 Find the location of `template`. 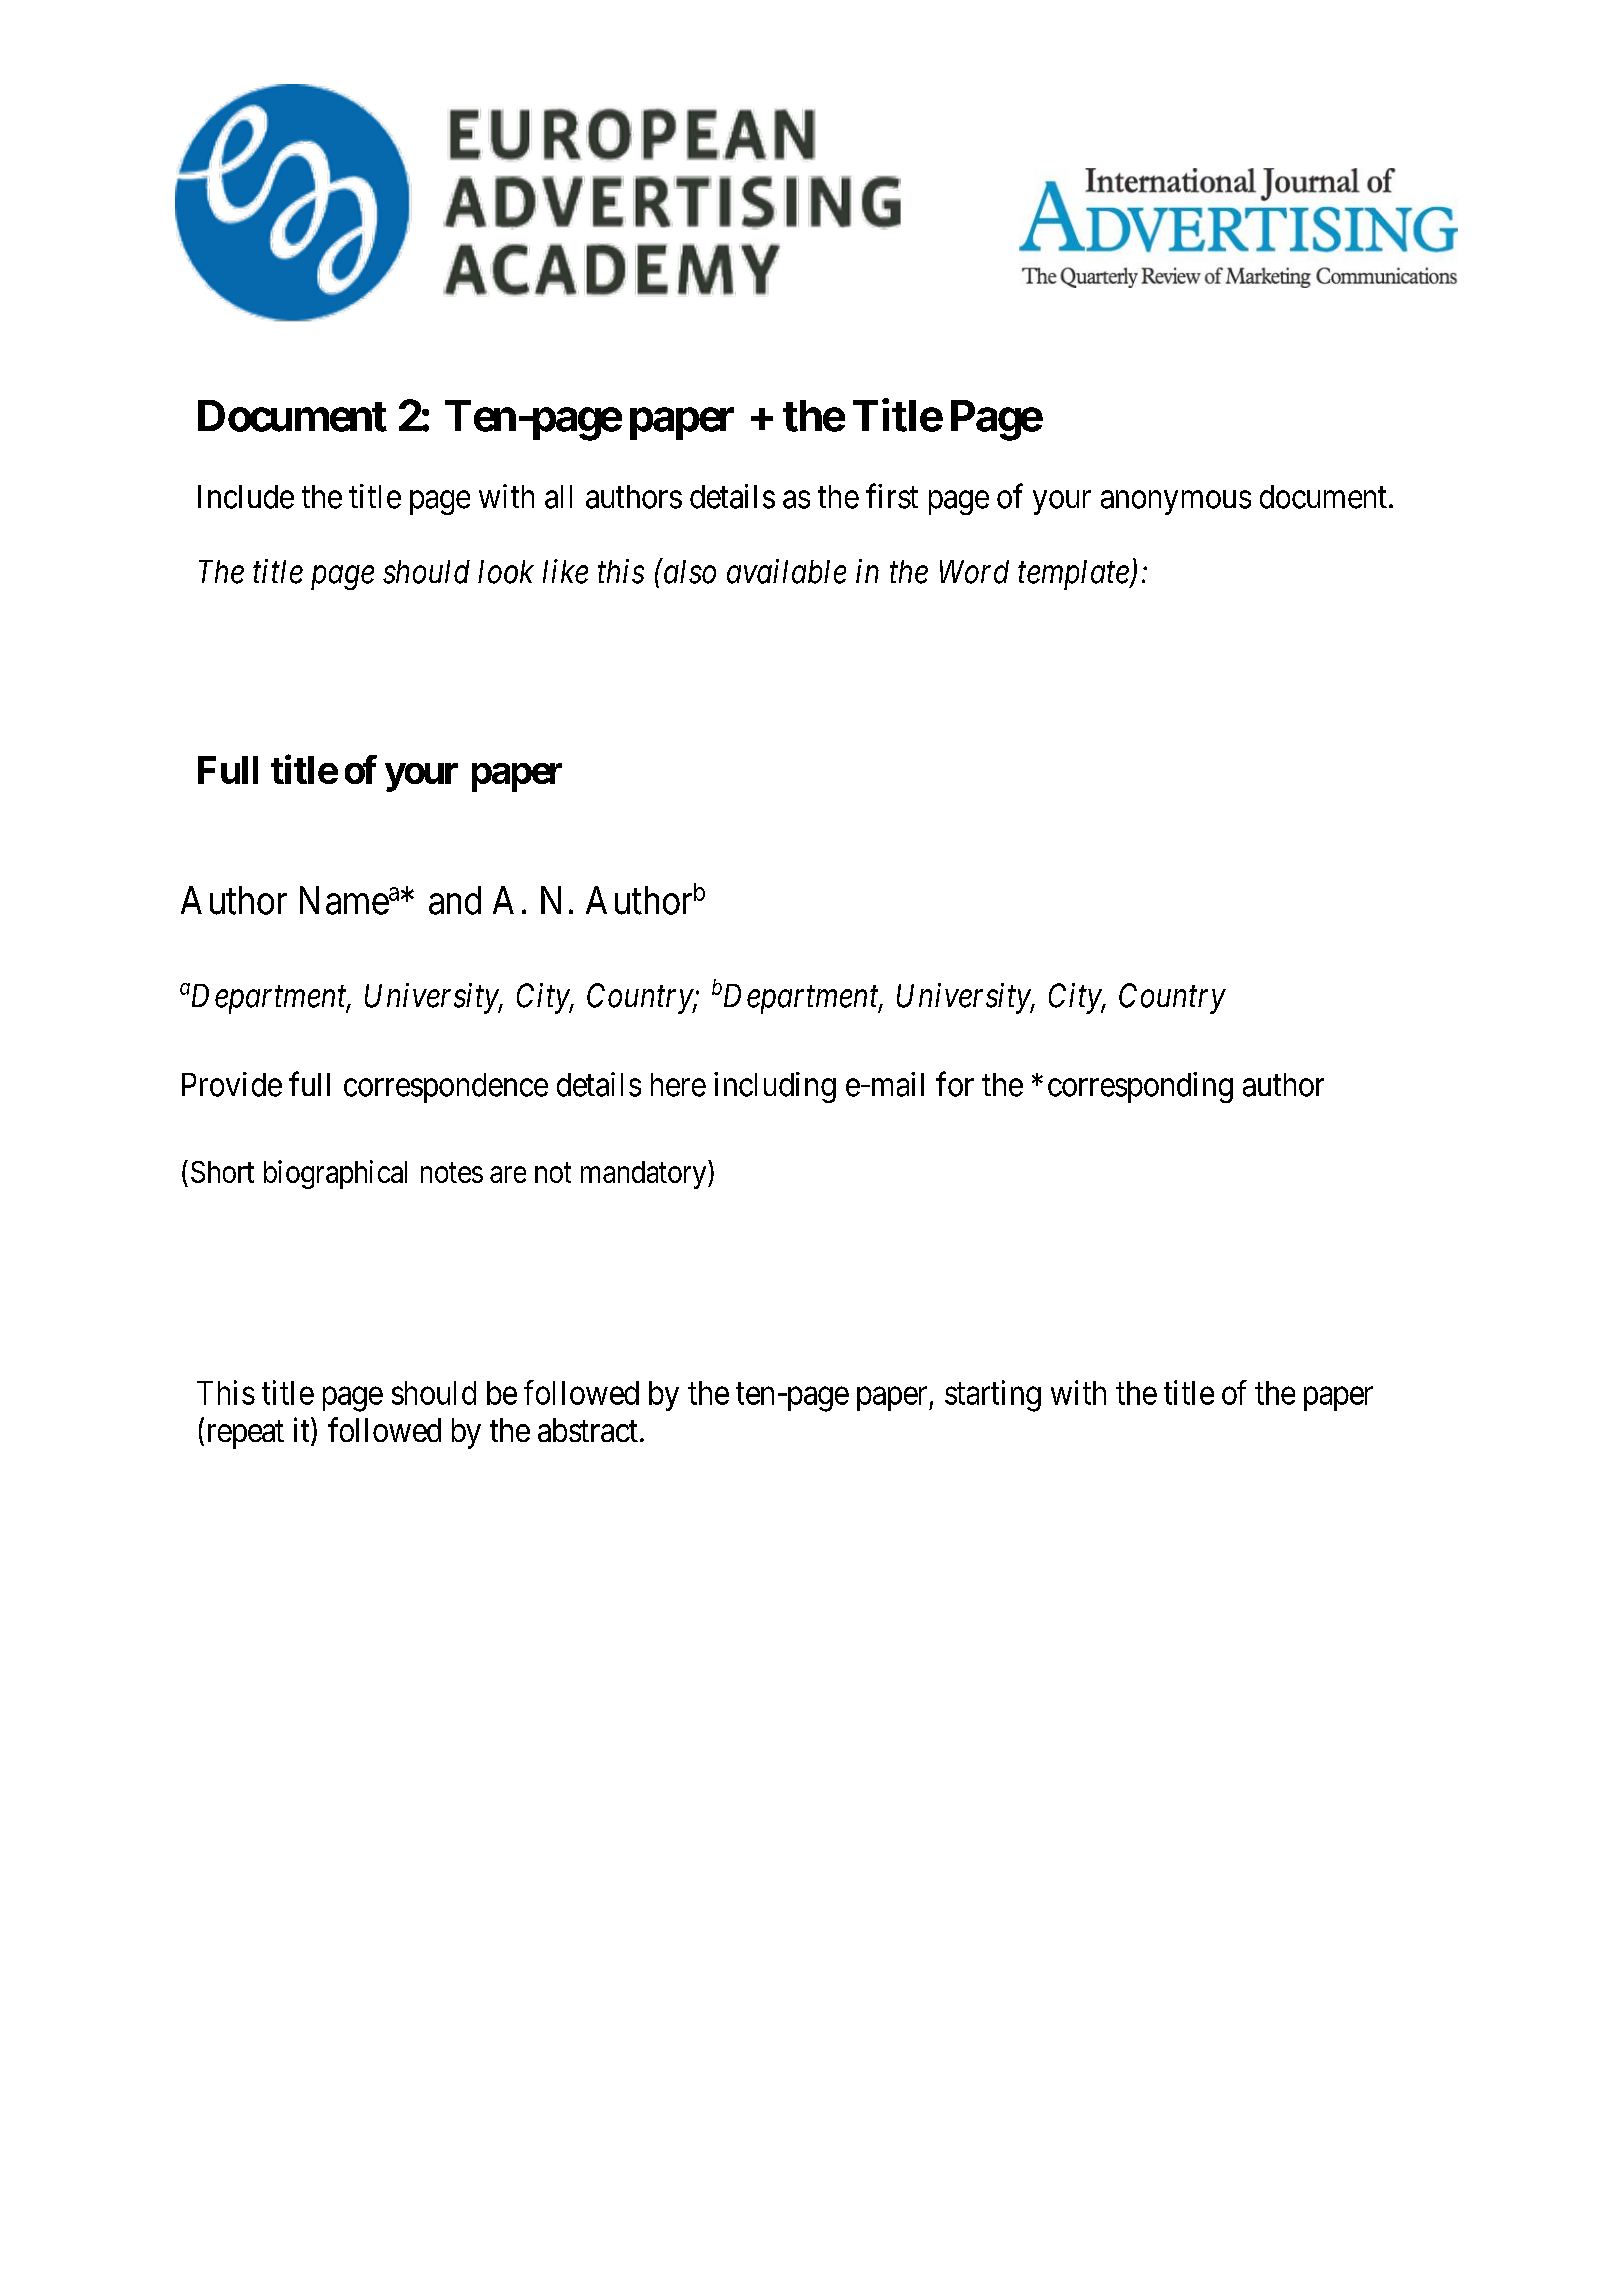

template is located at coordinates (1074, 575).
